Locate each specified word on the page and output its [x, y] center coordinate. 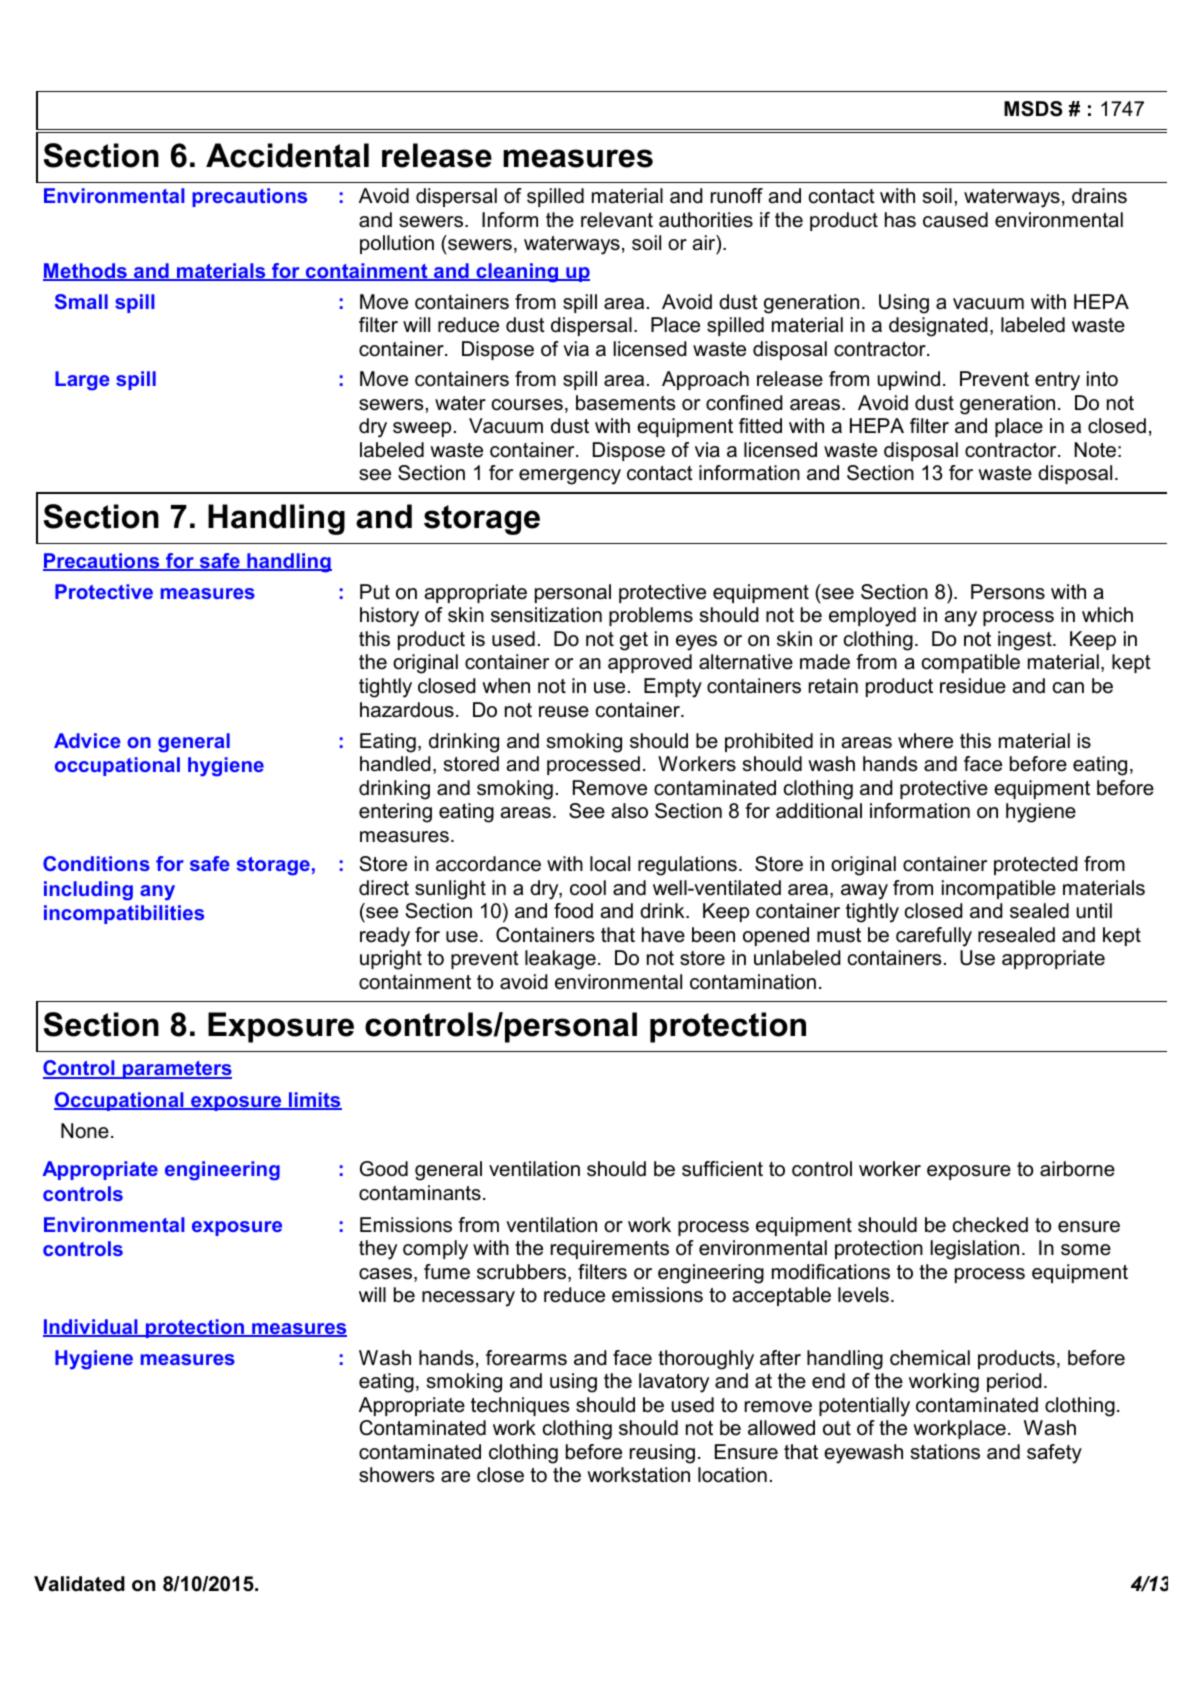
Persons [1008, 592]
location [732, 1475]
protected [1036, 865]
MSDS [1033, 109]
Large [82, 381]
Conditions [96, 863]
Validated [79, 1584]
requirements [610, 1249]
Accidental [287, 155]
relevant [617, 220]
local [610, 864]
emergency [570, 477]
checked [990, 1225]
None [85, 1131]
